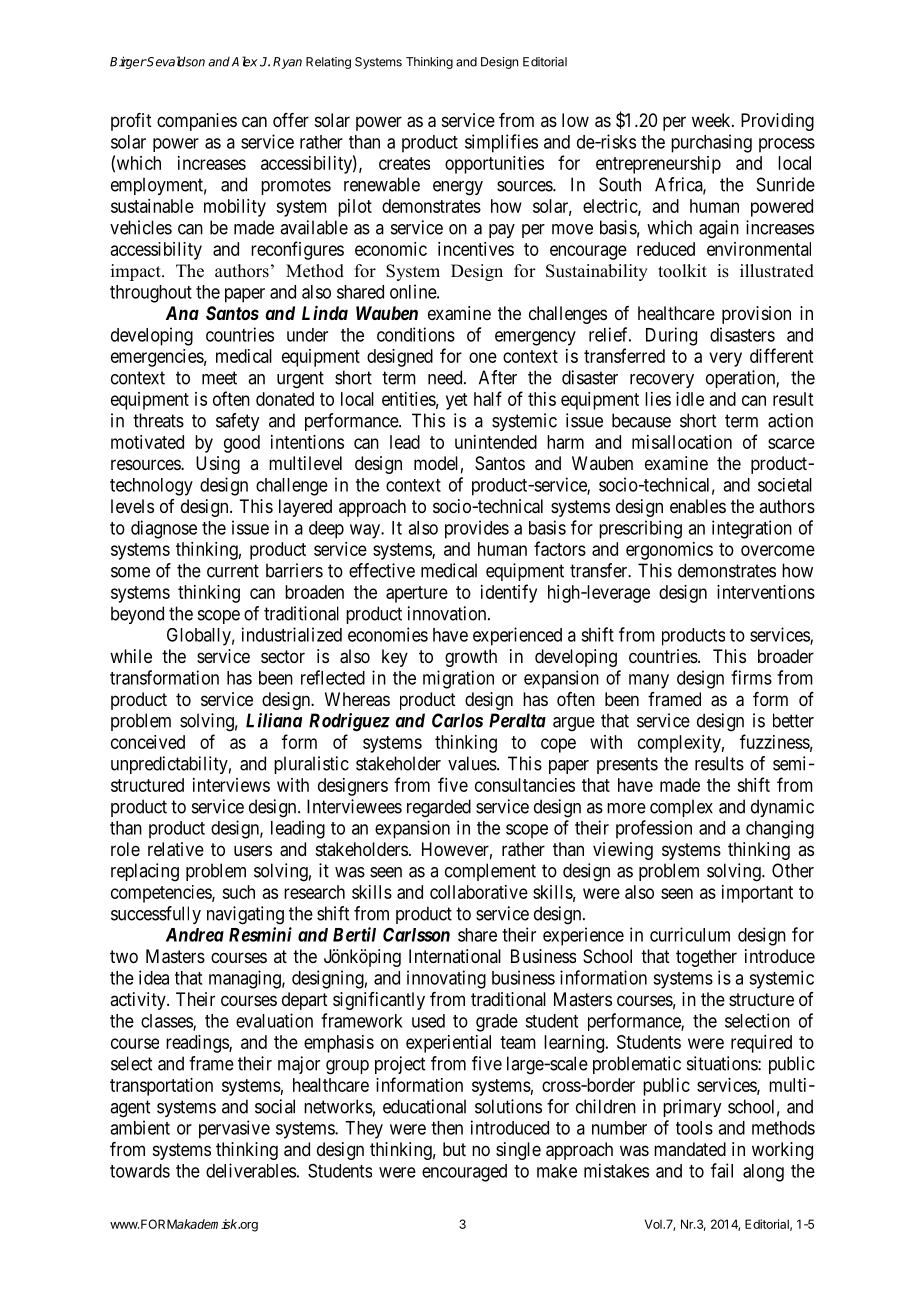  I want to click on pervasive, so click(234, 1129).
